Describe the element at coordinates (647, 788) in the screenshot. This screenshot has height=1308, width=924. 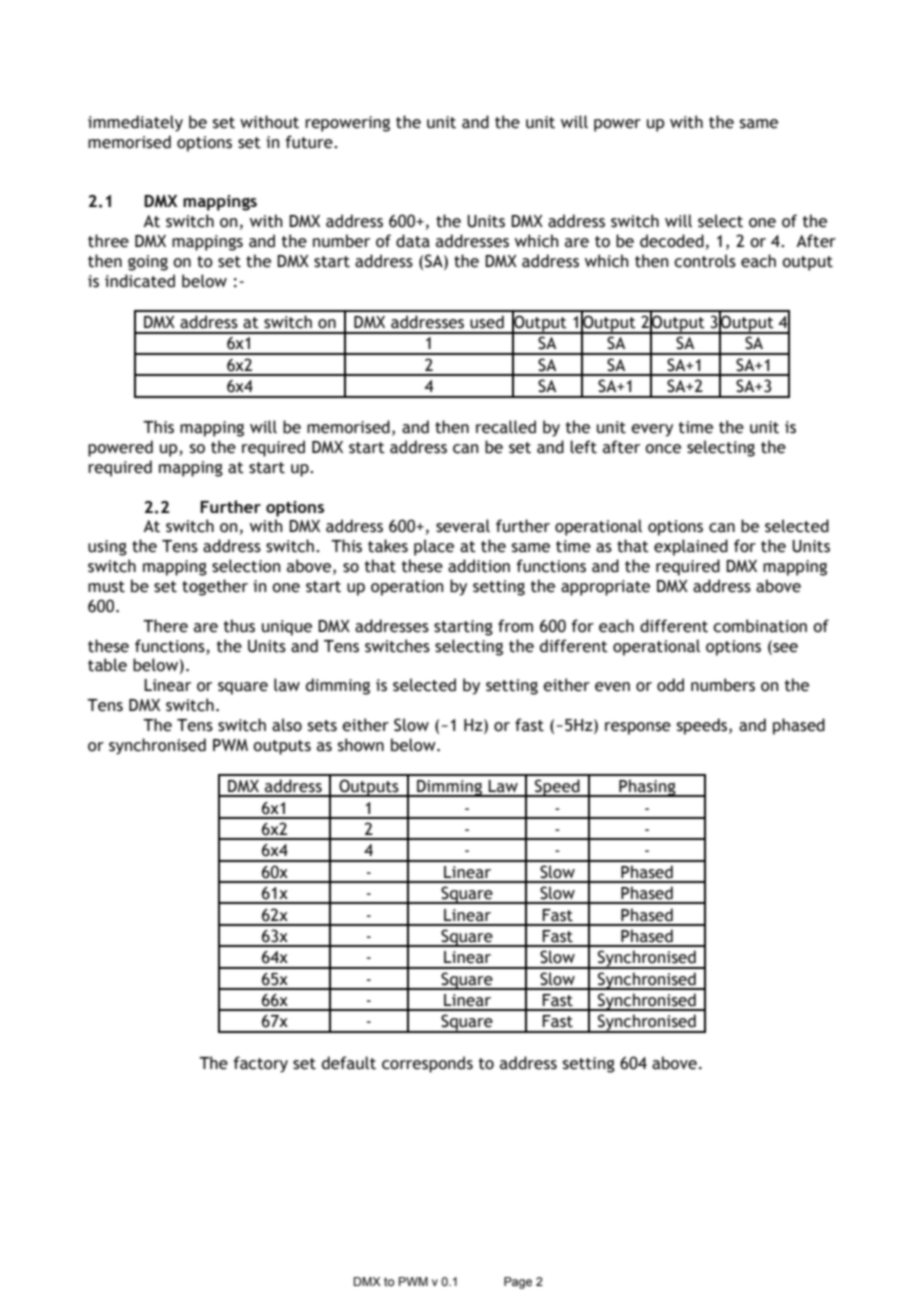
I see `Phasing` at that location.
